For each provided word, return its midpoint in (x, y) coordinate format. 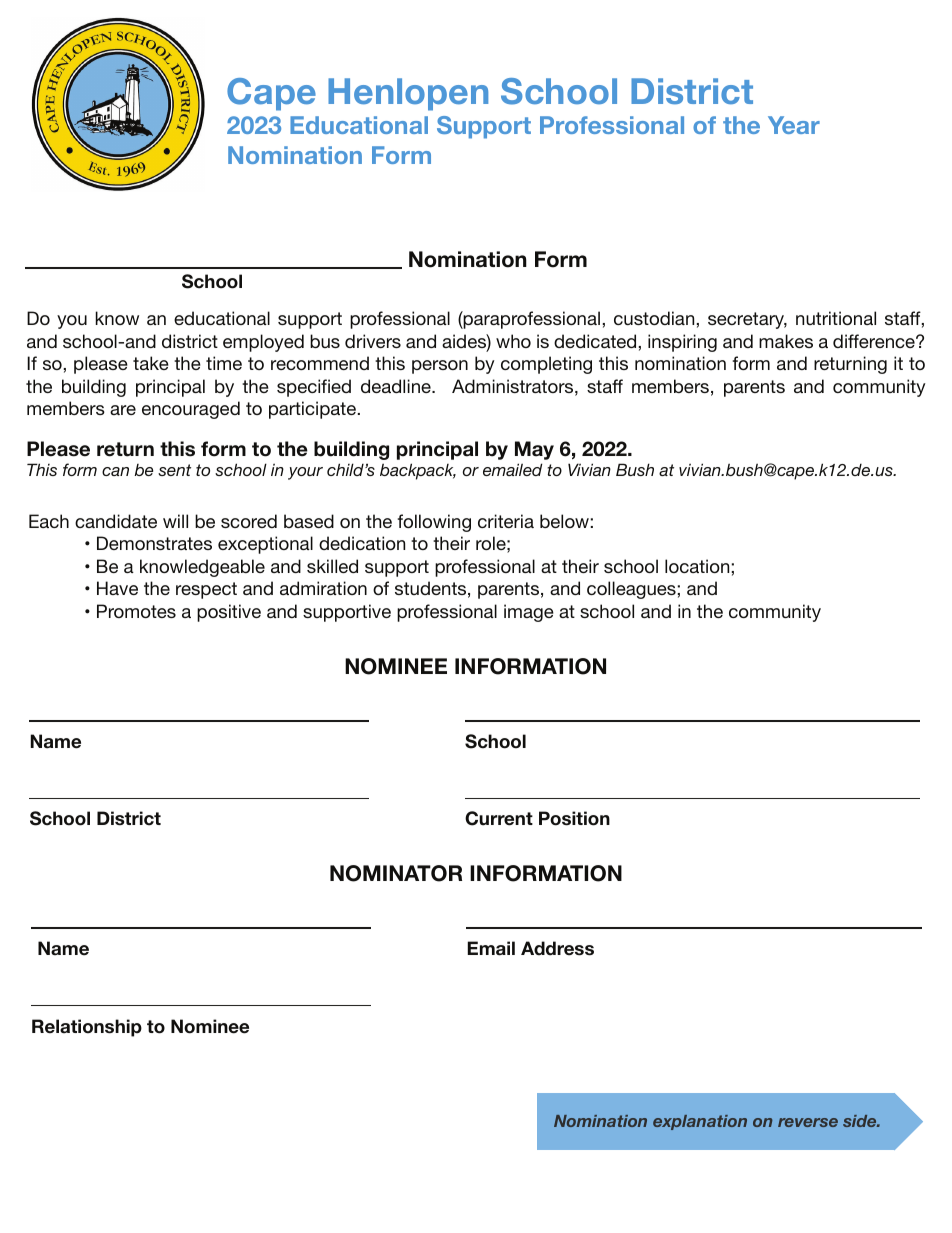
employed (263, 343)
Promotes (136, 611)
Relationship (87, 1028)
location (697, 566)
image (529, 613)
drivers (373, 341)
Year (794, 125)
